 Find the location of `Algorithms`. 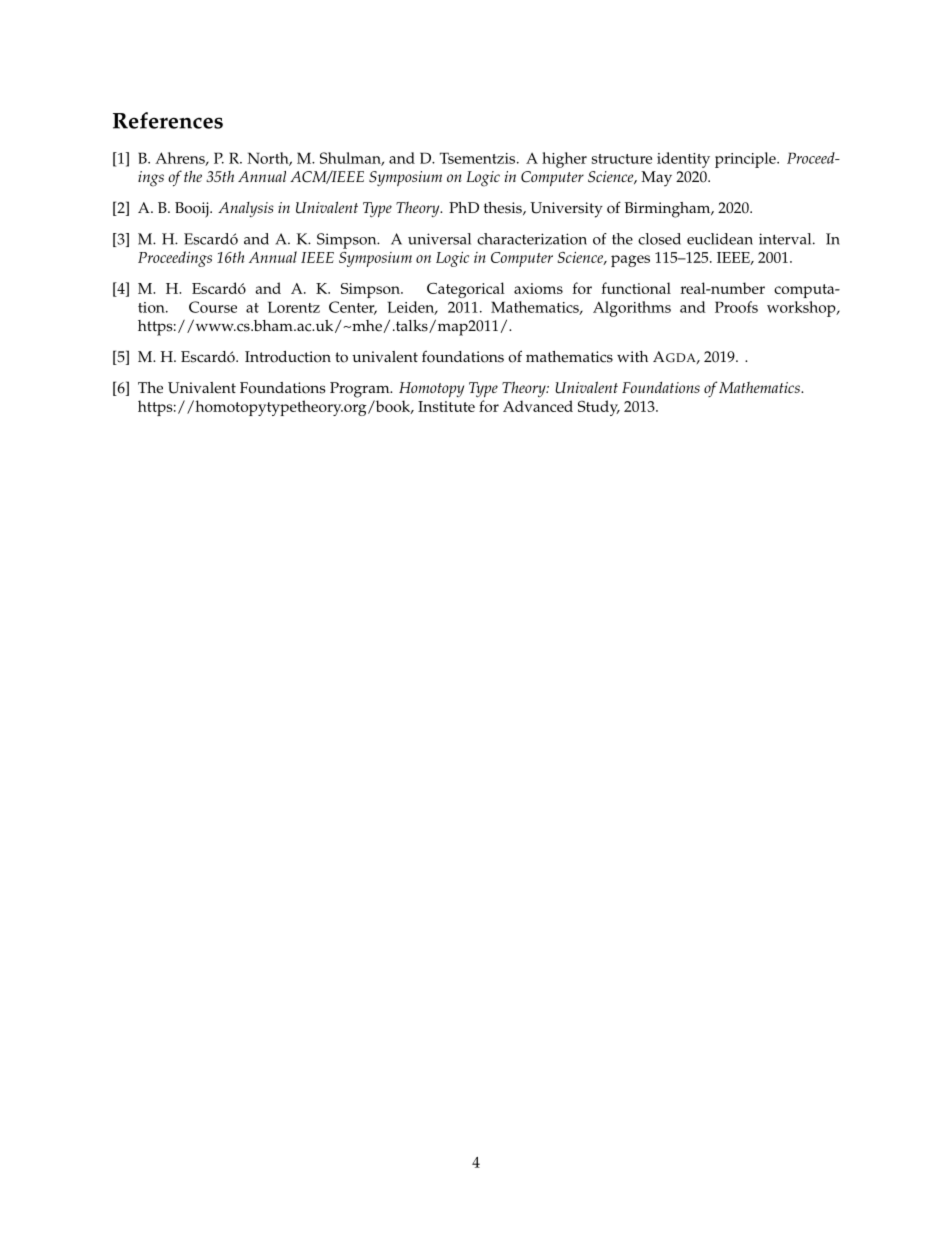

Algorithms is located at coordinates (632, 309).
